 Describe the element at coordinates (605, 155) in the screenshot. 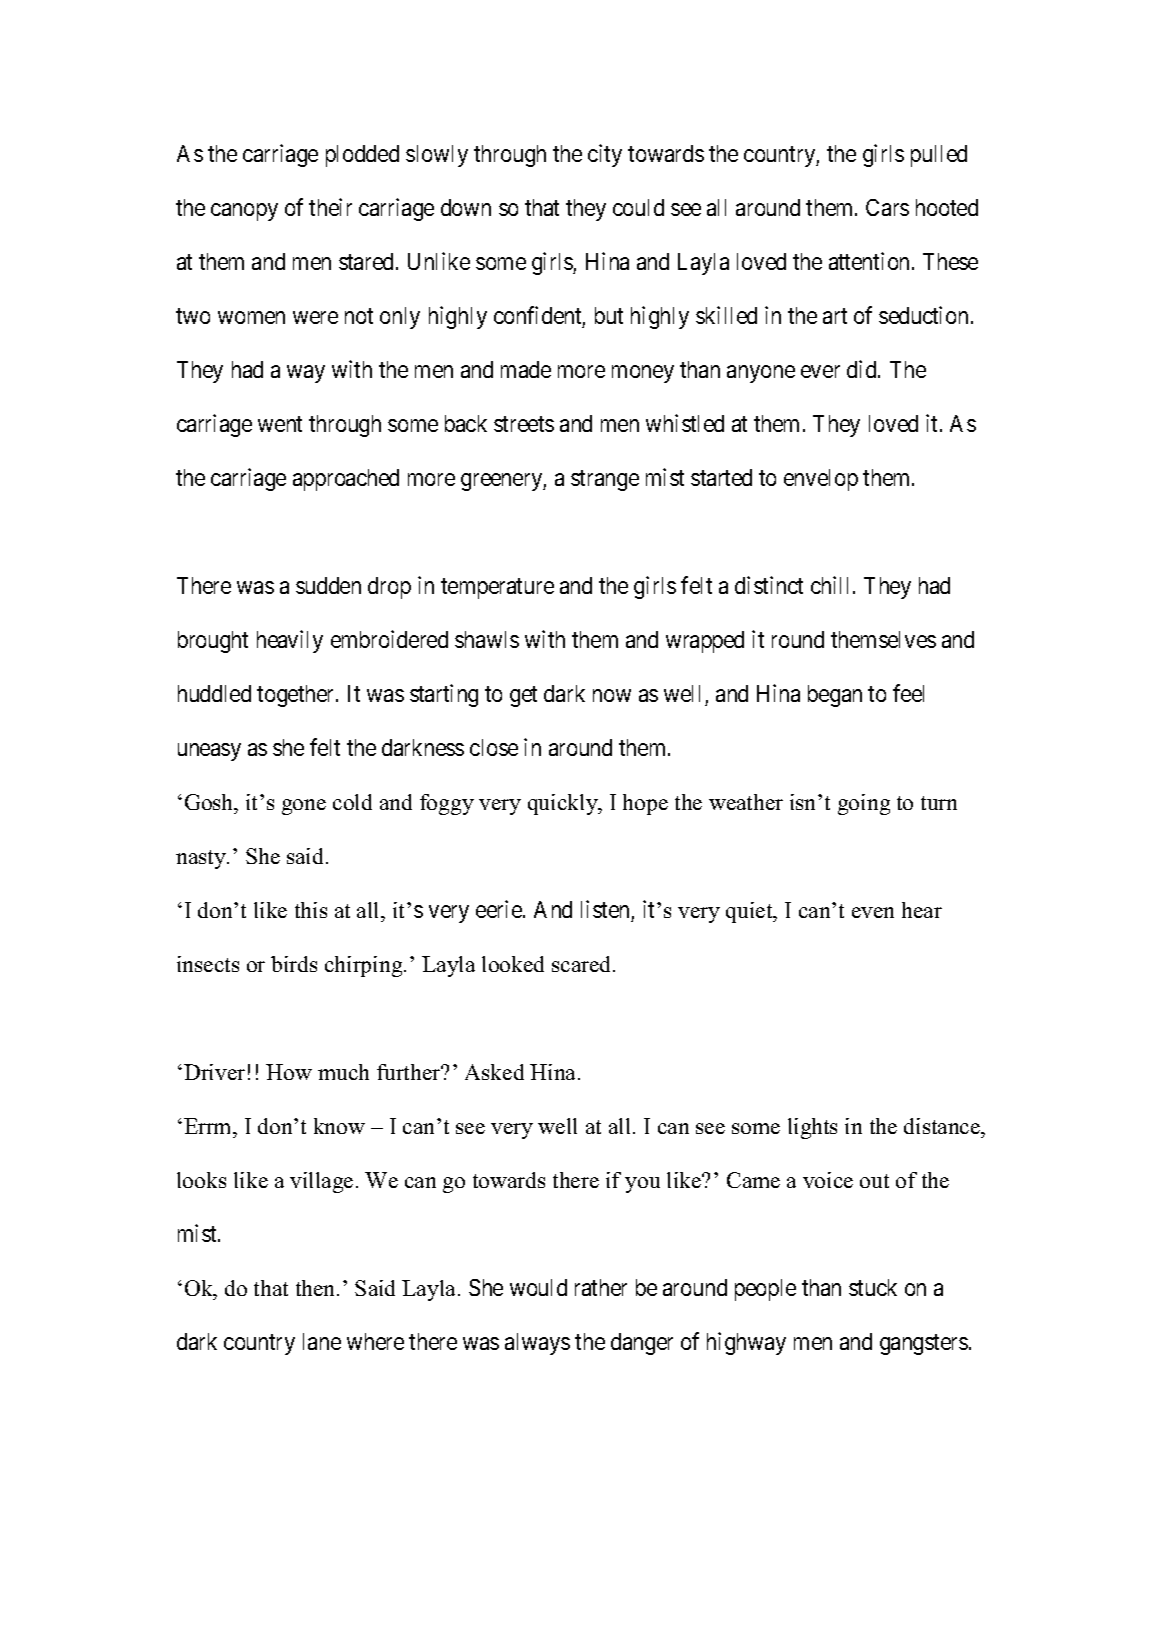

I see `city` at that location.
